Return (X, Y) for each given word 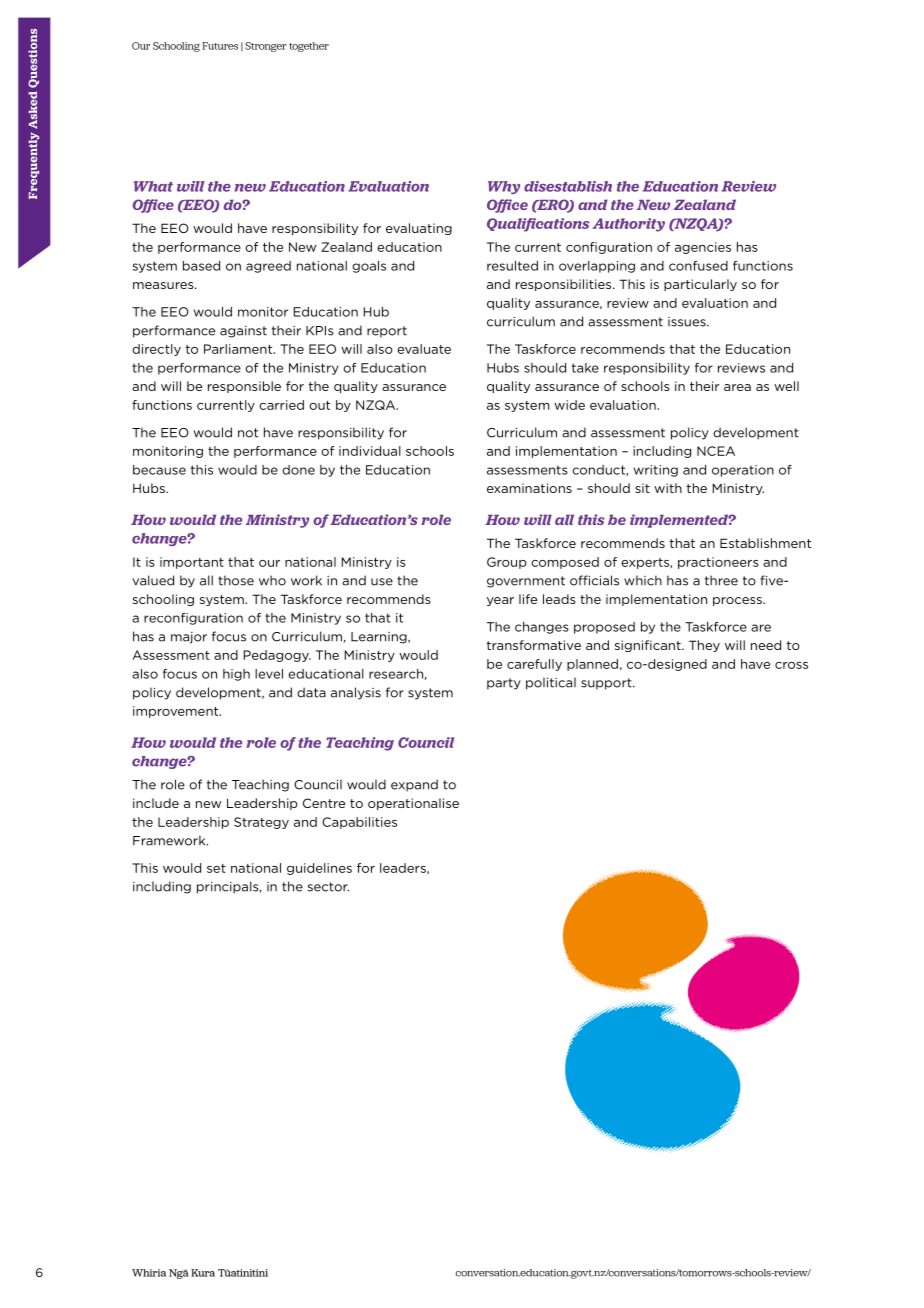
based (201, 266)
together (309, 47)
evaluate (424, 349)
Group (507, 563)
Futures (220, 46)
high (236, 675)
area (737, 387)
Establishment (765, 543)
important (192, 563)
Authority (628, 225)
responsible (244, 387)
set (216, 868)
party (504, 684)
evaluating (419, 229)
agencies (703, 248)
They (704, 646)
